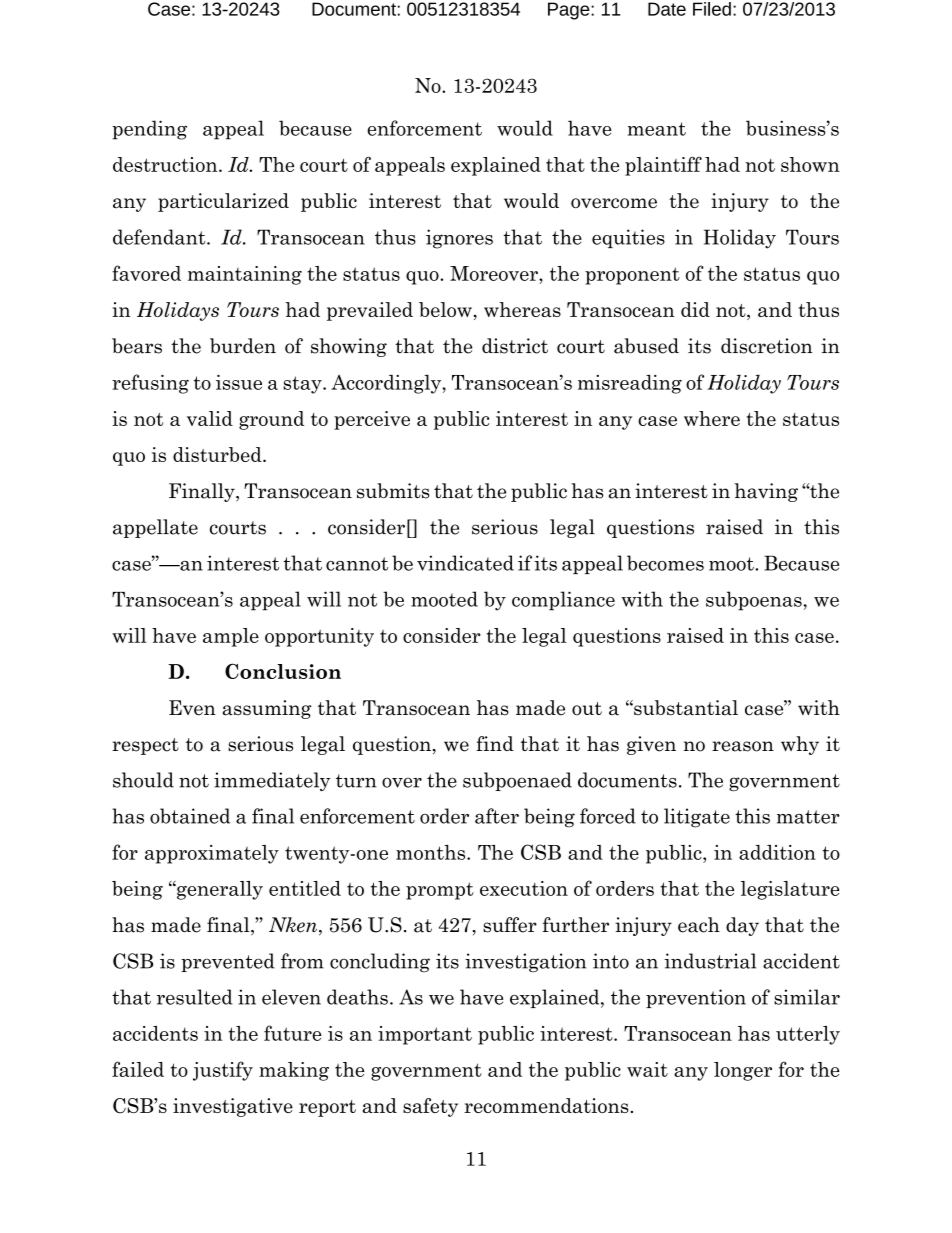  What do you see at coordinates (712, 9) in the screenshot?
I see `Filed` at bounding box center [712, 9].
